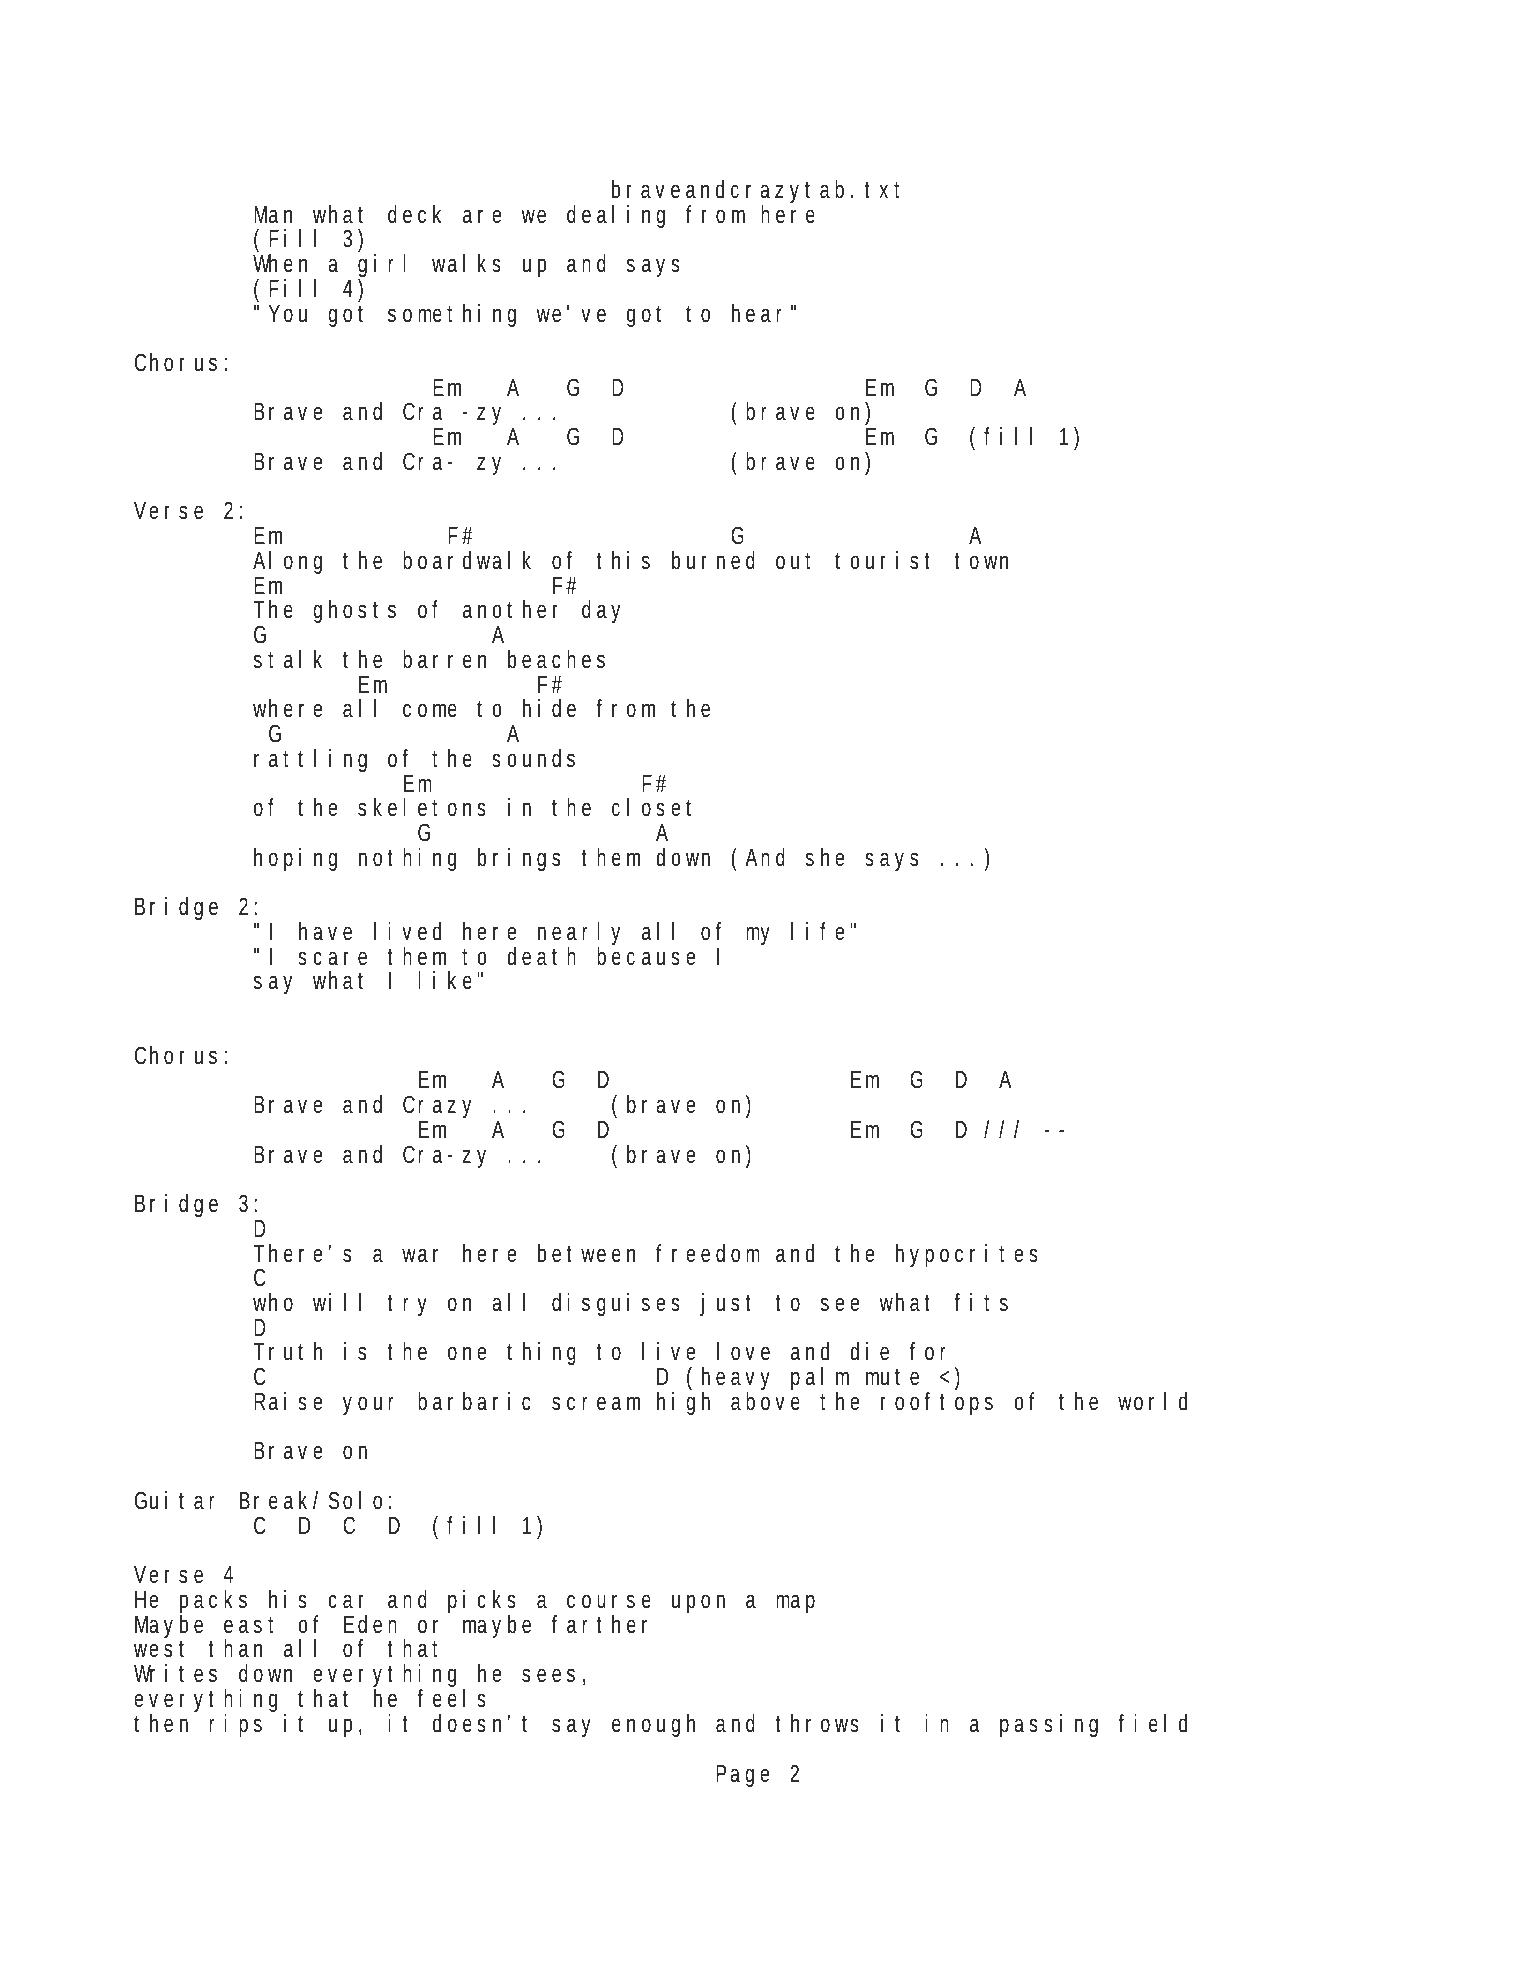 The width and height of the image is (1520, 1967). I want to click on because, so click(646, 956).
